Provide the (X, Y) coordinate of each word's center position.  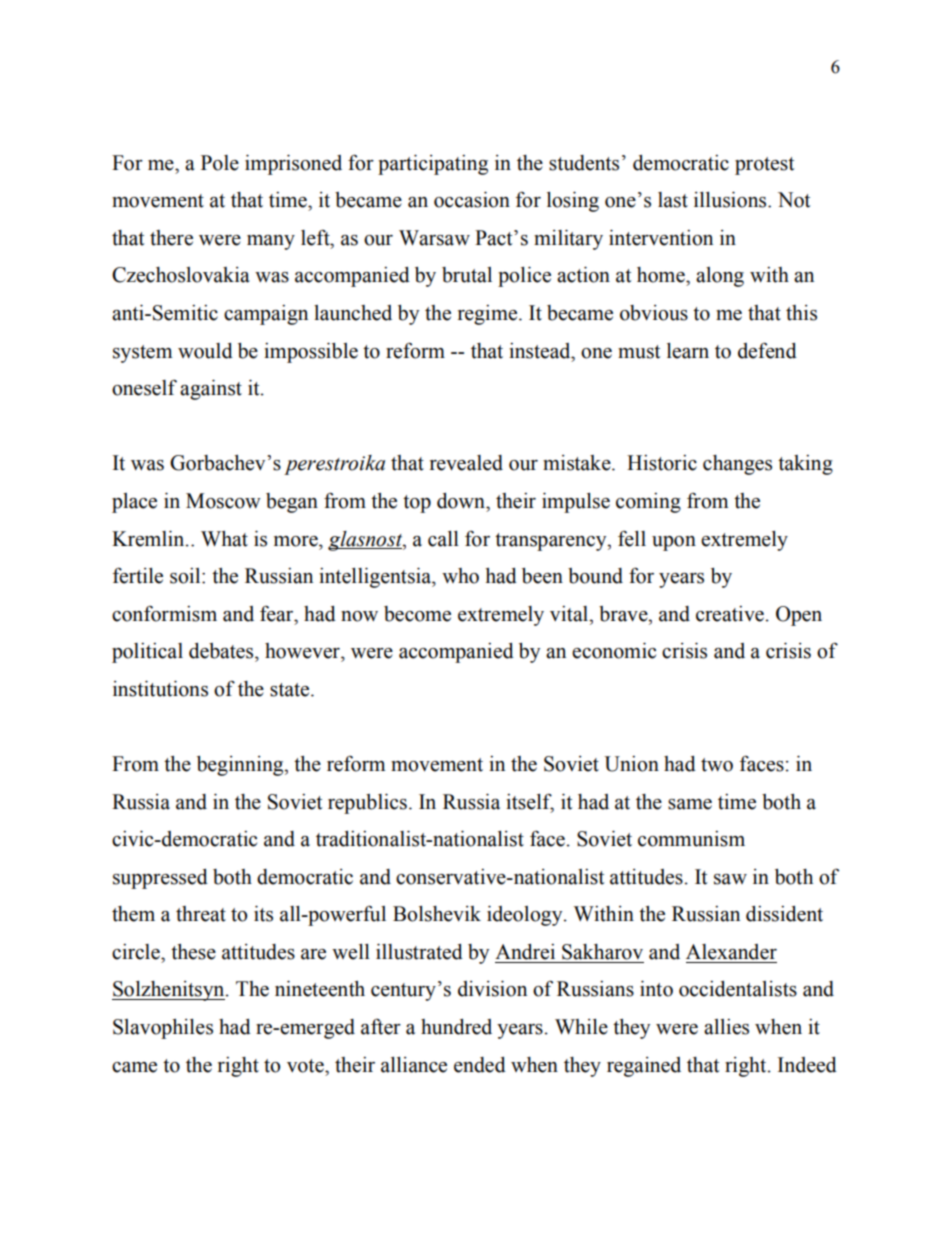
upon (674, 543)
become (417, 614)
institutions (160, 689)
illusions (731, 200)
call (443, 539)
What (224, 539)
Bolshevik (437, 914)
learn (688, 351)
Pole (220, 163)
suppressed (160, 879)
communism (691, 839)
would (205, 351)
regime (489, 315)
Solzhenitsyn (169, 991)
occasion (472, 200)
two (717, 765)
